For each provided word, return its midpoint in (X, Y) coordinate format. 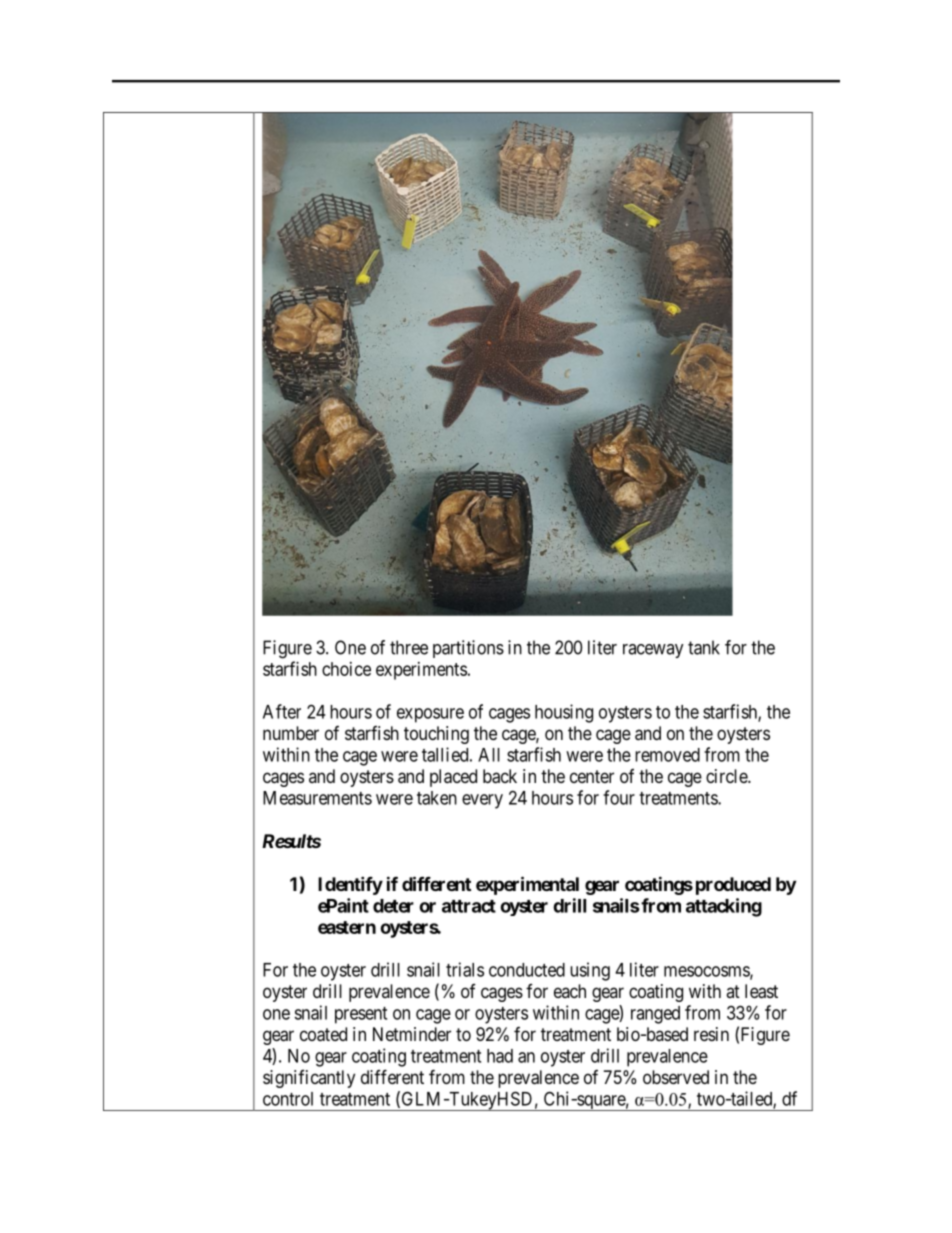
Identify (350, 885)
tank (704, 647)
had (500, 1056)
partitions (468, 649)
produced (733, 886)
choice (346, 669)
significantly (309, 1079)
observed (676, 1077)
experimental (527, 885)
